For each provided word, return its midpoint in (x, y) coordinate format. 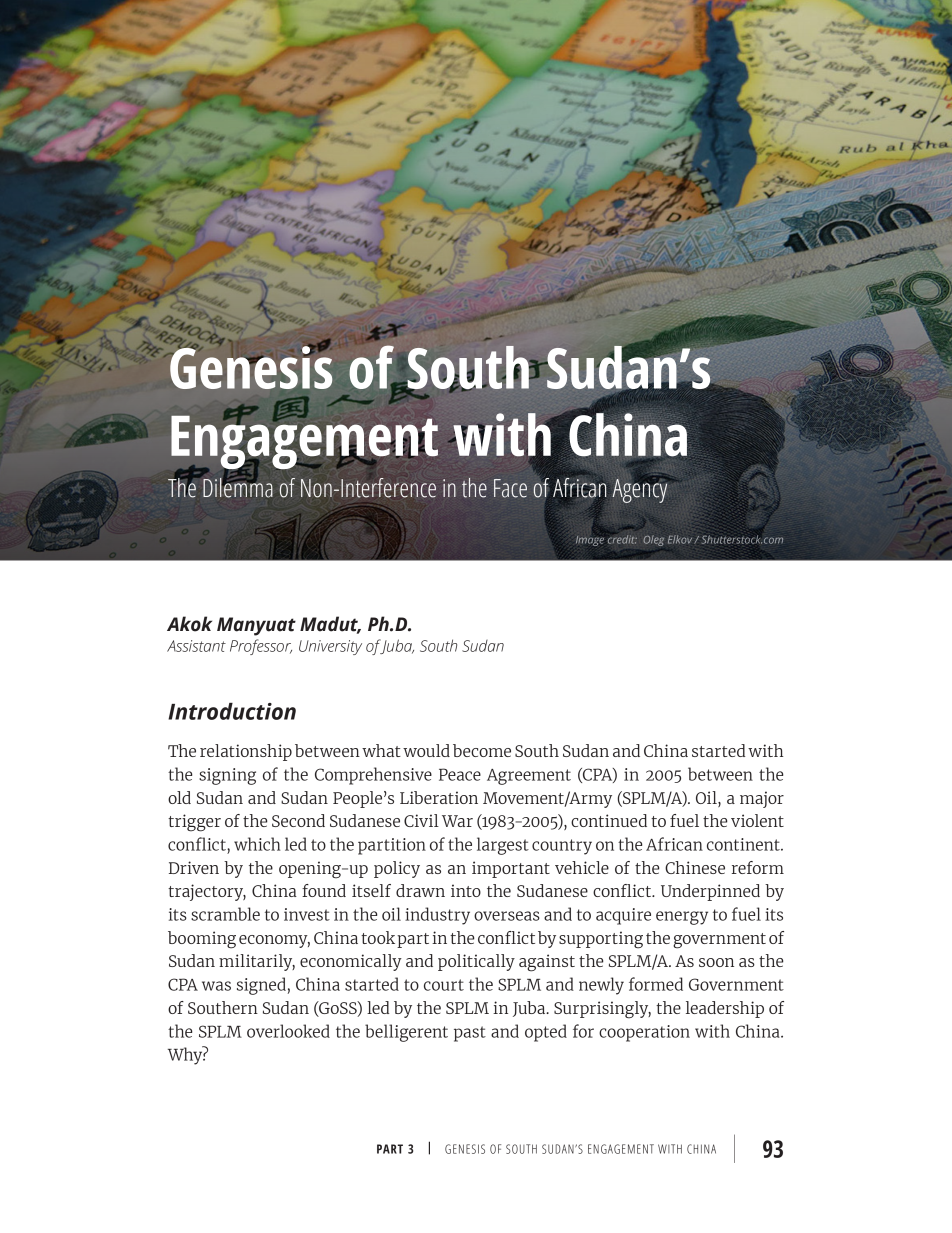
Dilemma (238, 487)
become (482, 750)
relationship (246, 752)
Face (510, 488)
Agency (641, 490)
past (470, 1034)
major (762, 799)
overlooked (288, 1031)
